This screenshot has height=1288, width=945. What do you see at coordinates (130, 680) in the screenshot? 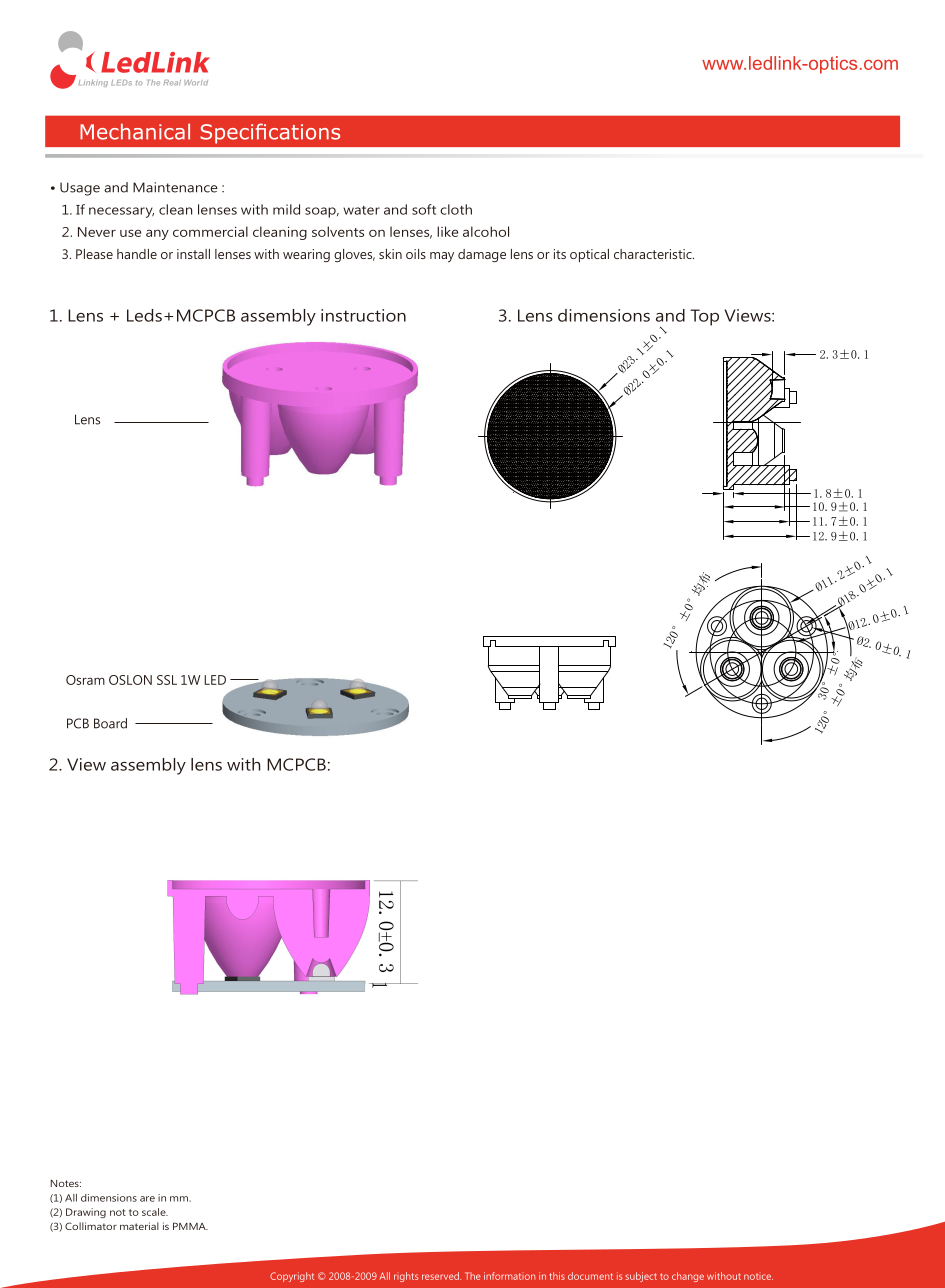
I see `OSLON` at bounding box center [130, 680].
